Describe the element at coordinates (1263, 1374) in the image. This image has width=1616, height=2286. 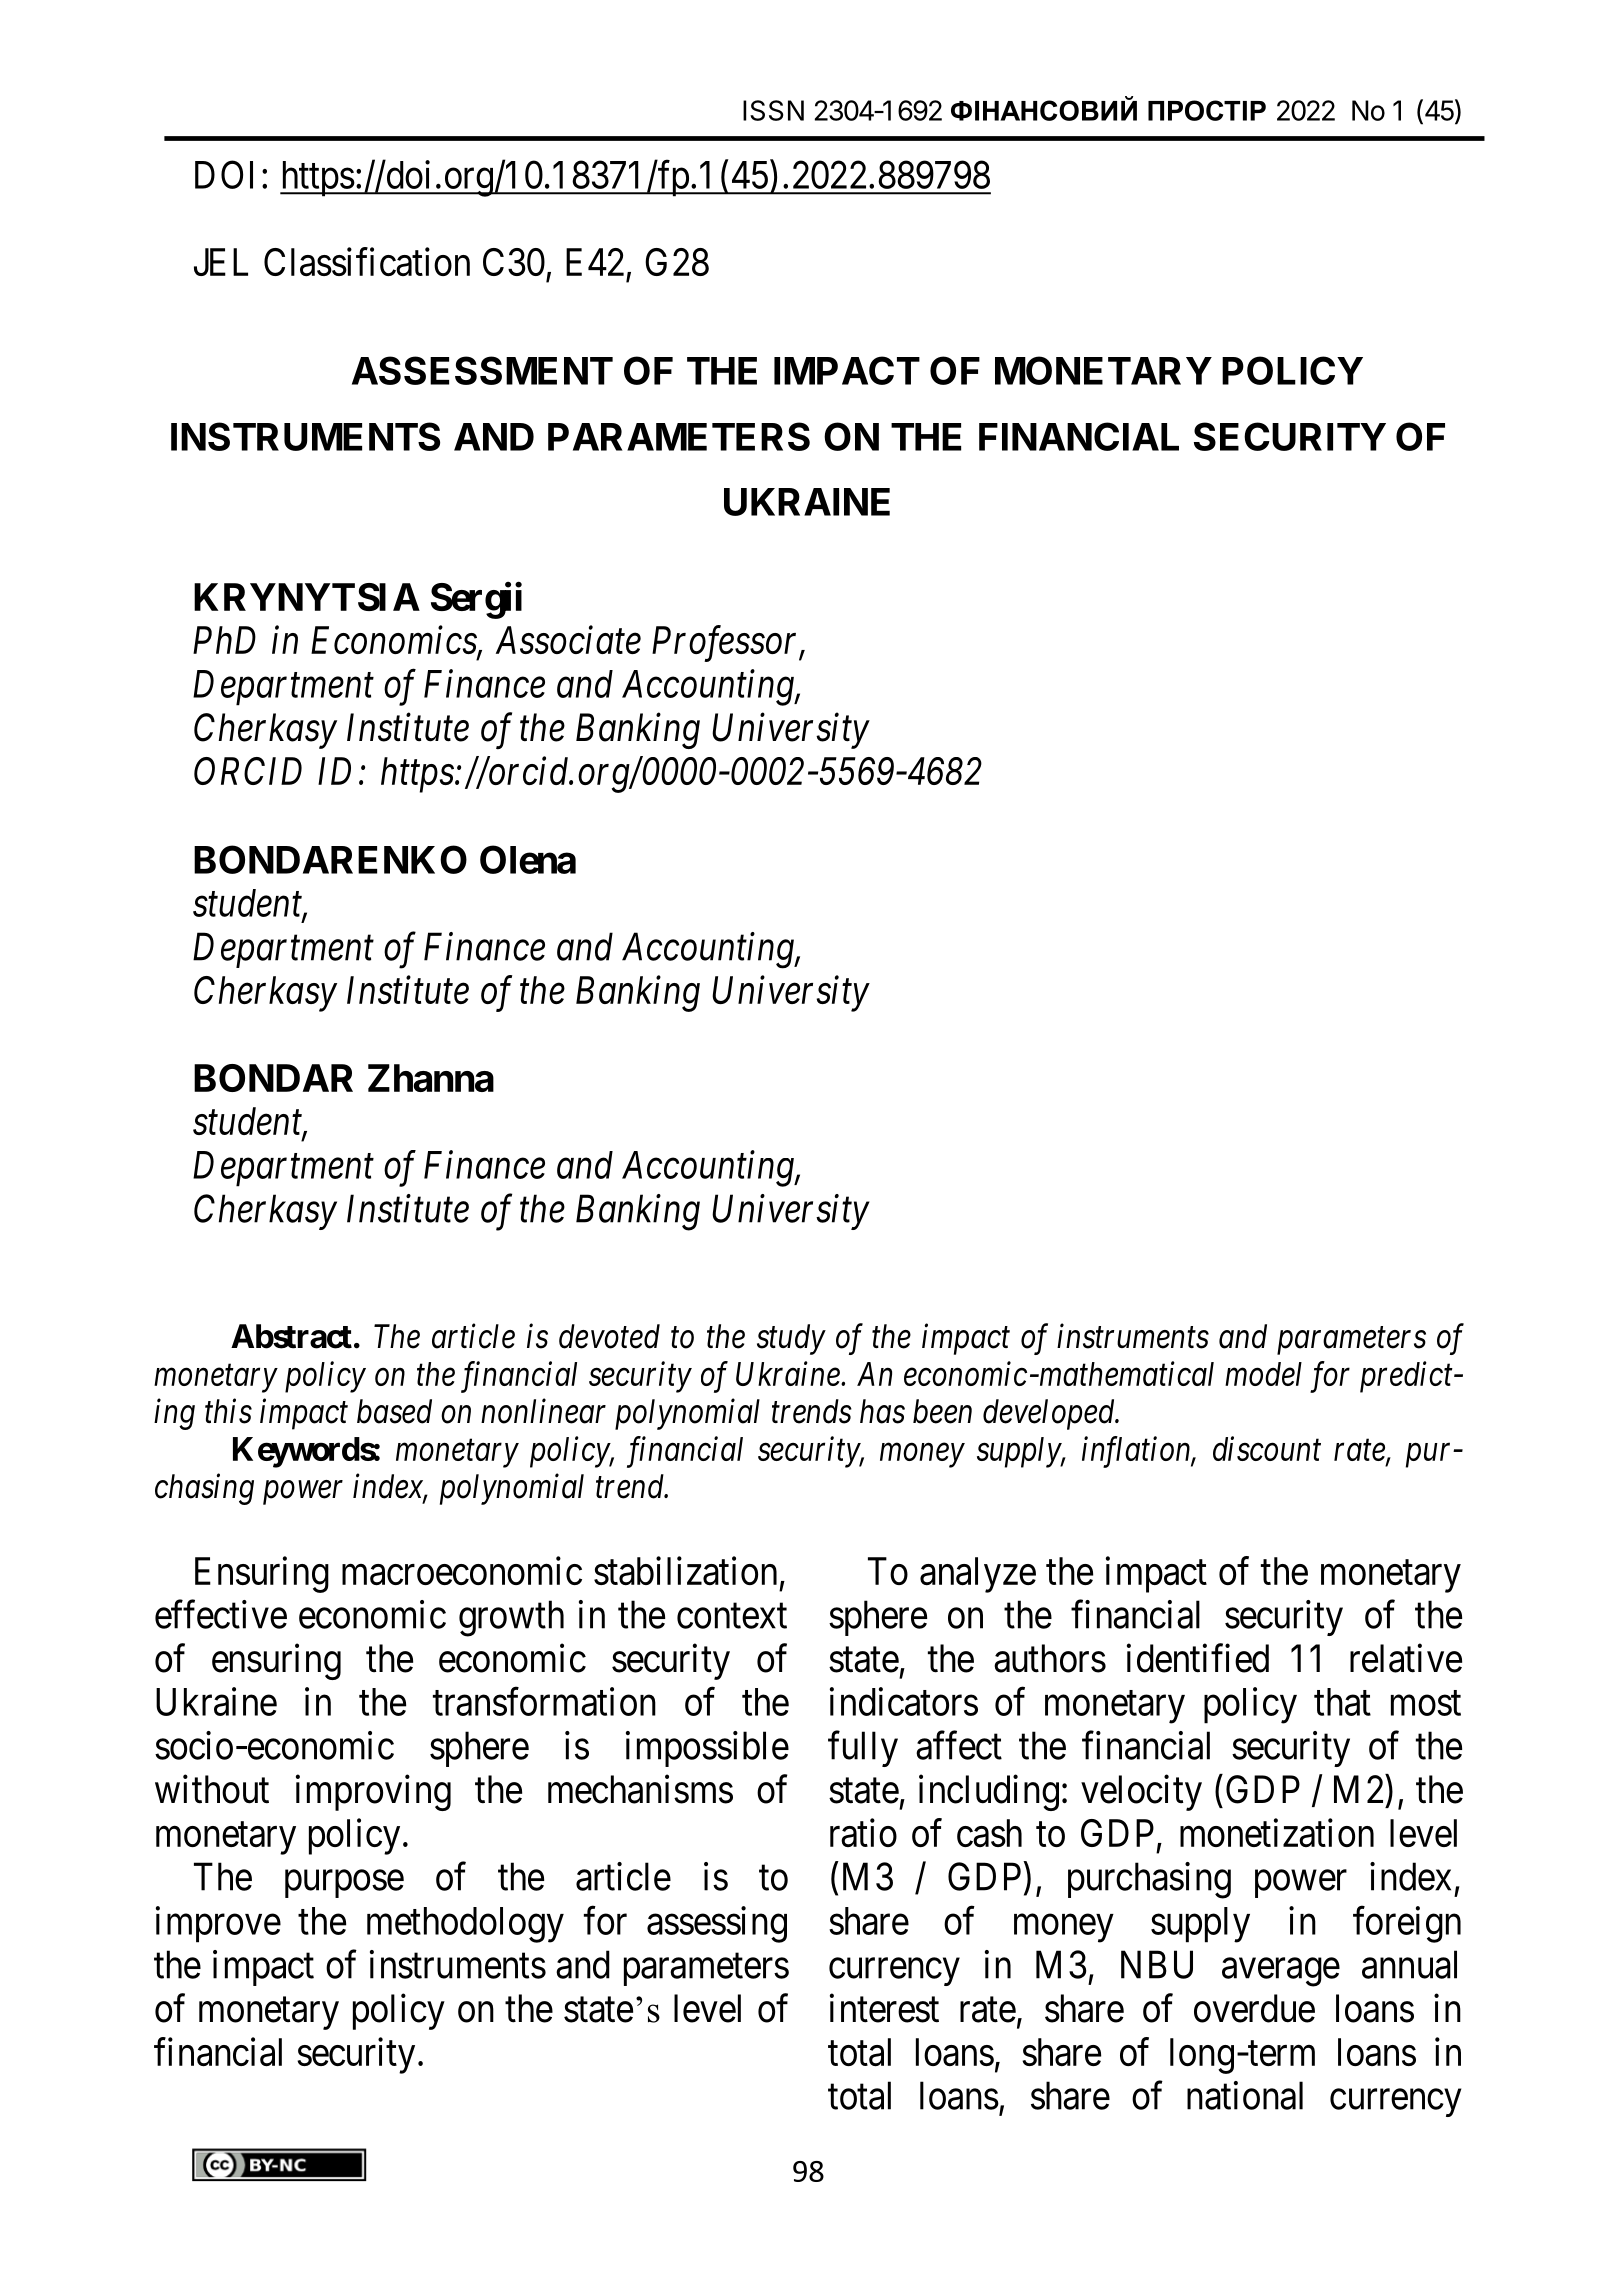
I see `model` at that location.
